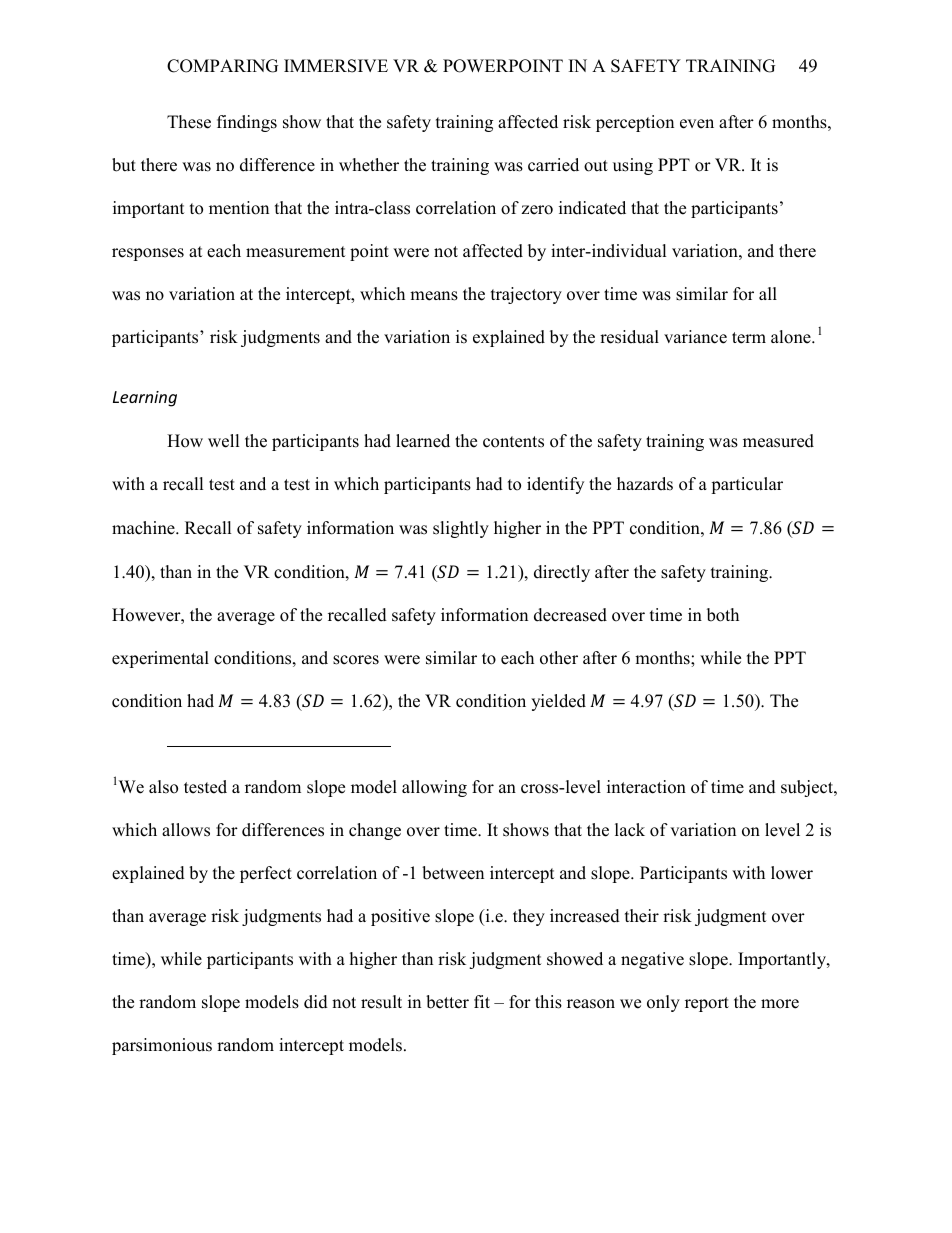  What do you see at coordinates (697, 124) in the screenshot?
I see `even` at bounding box center [697, 124].
